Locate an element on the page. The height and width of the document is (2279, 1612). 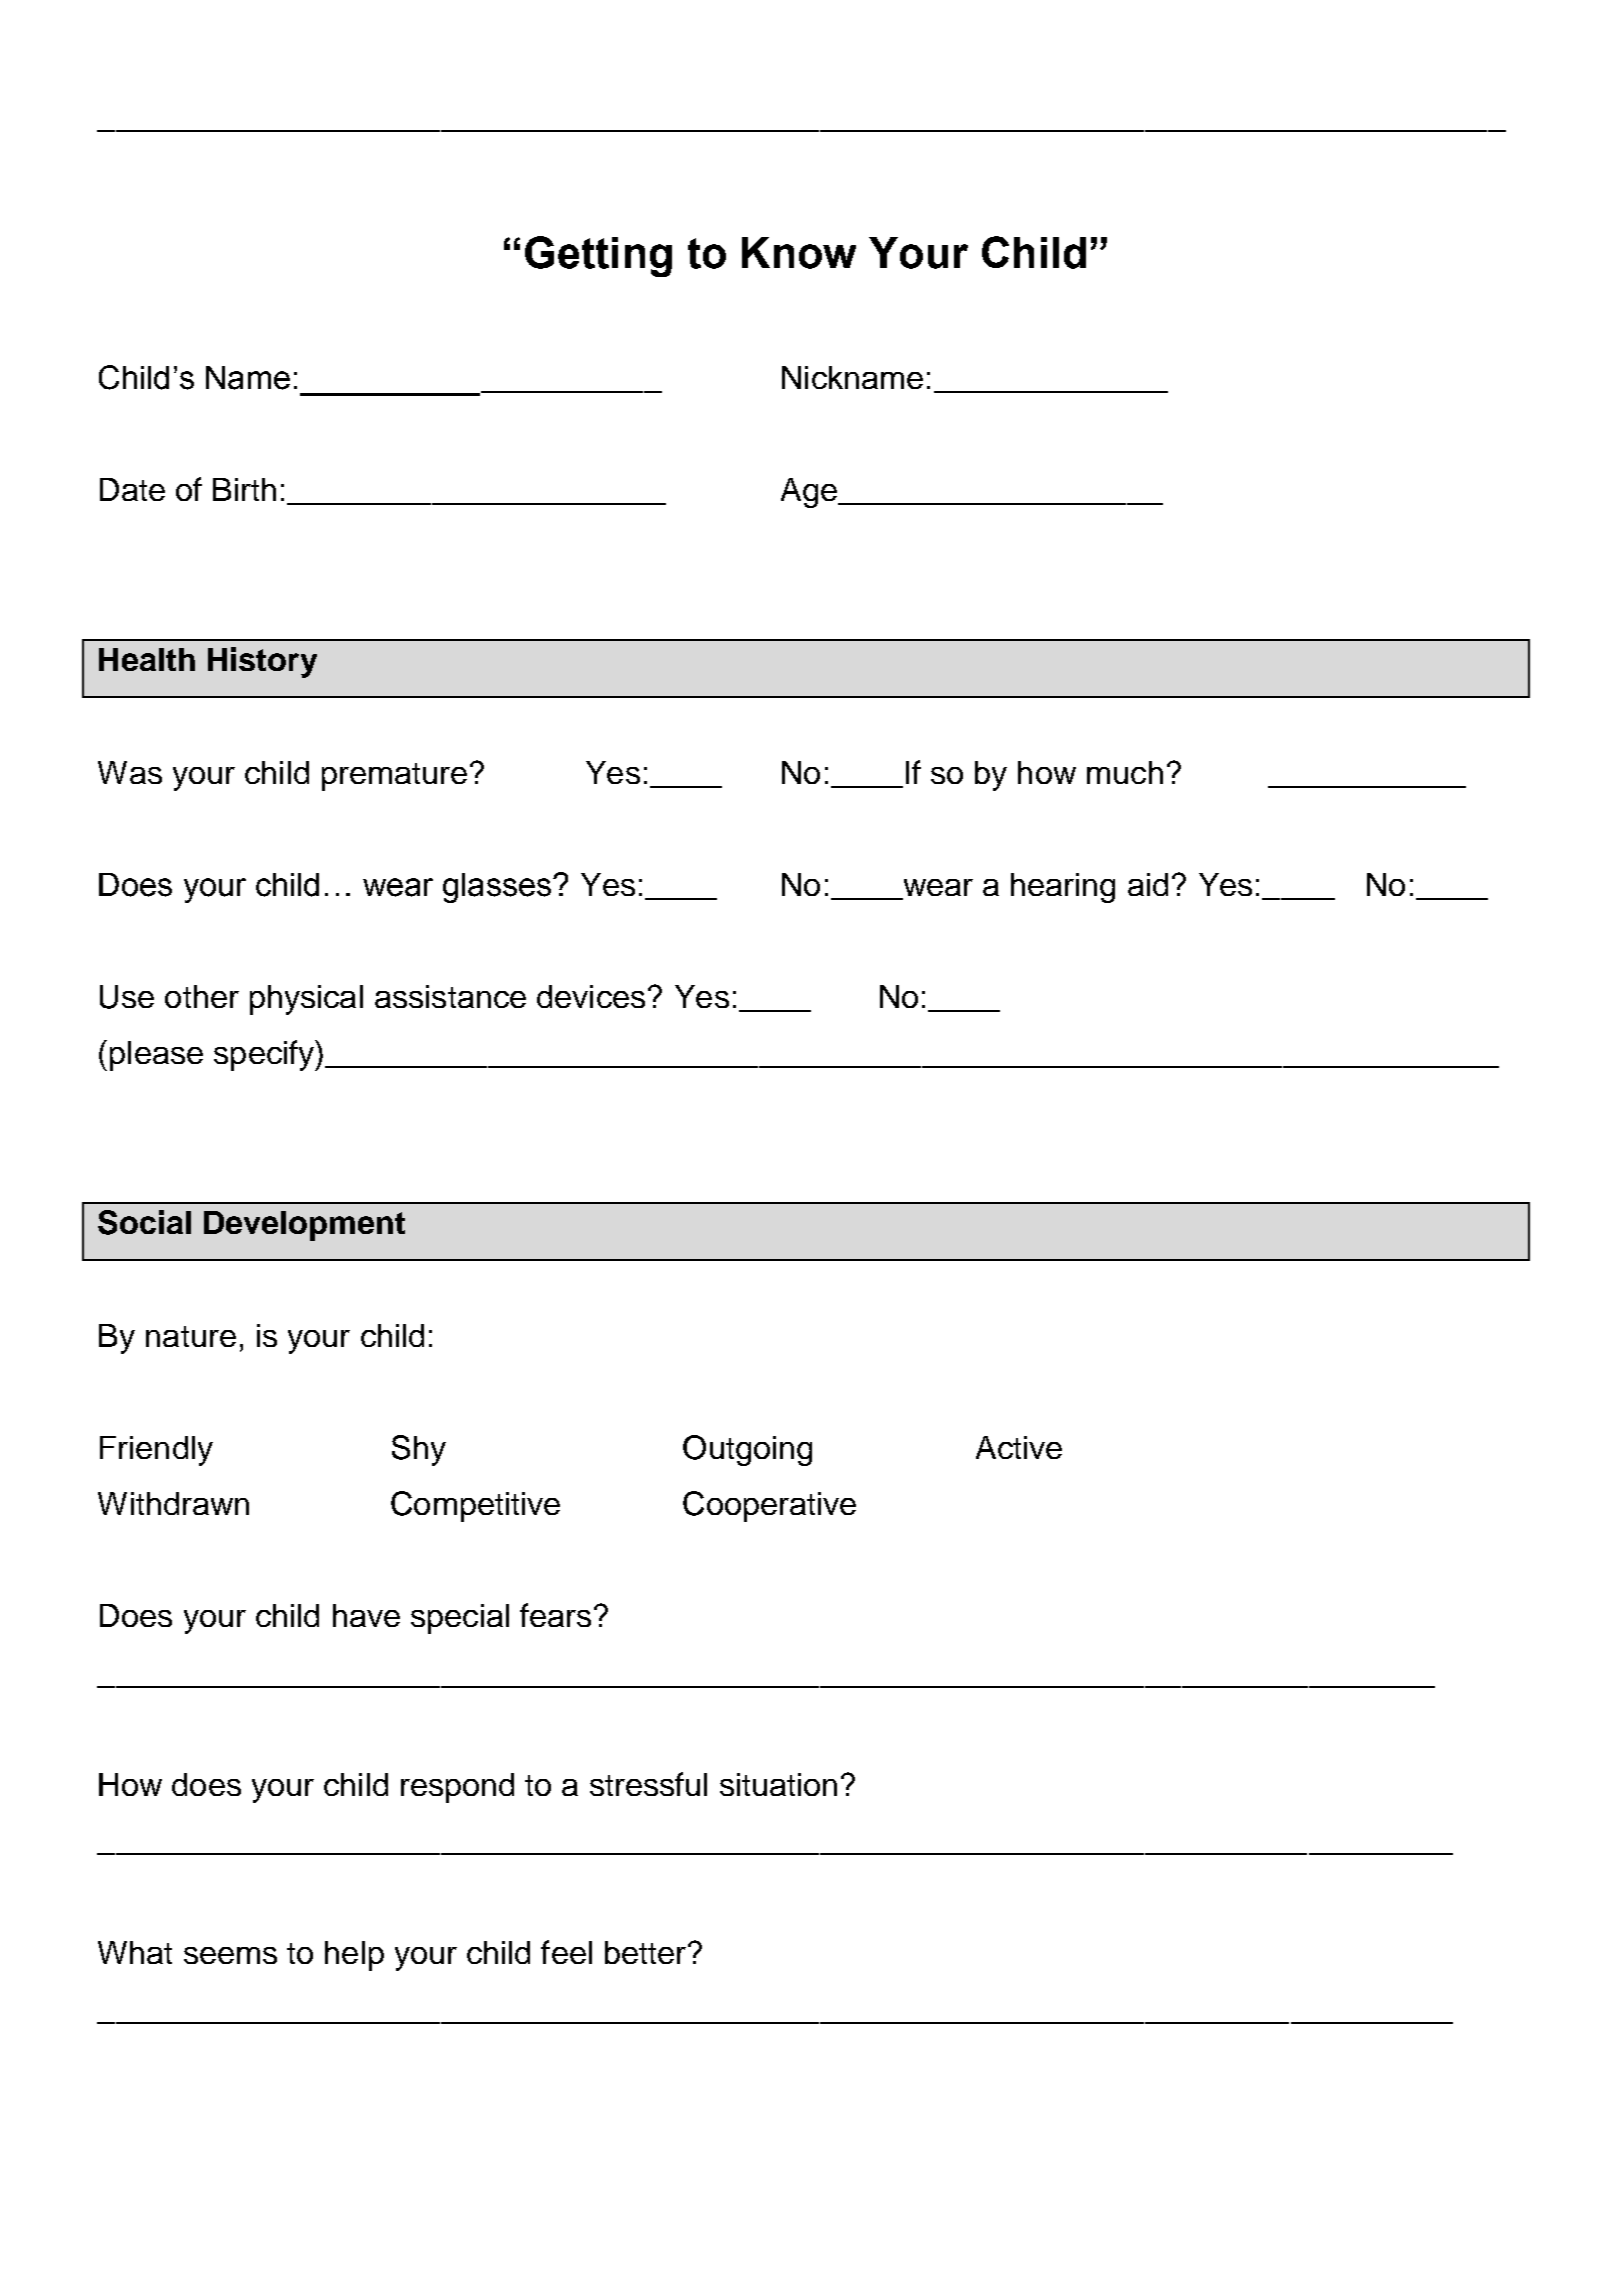
Know is located at coordinates (799, 253).
